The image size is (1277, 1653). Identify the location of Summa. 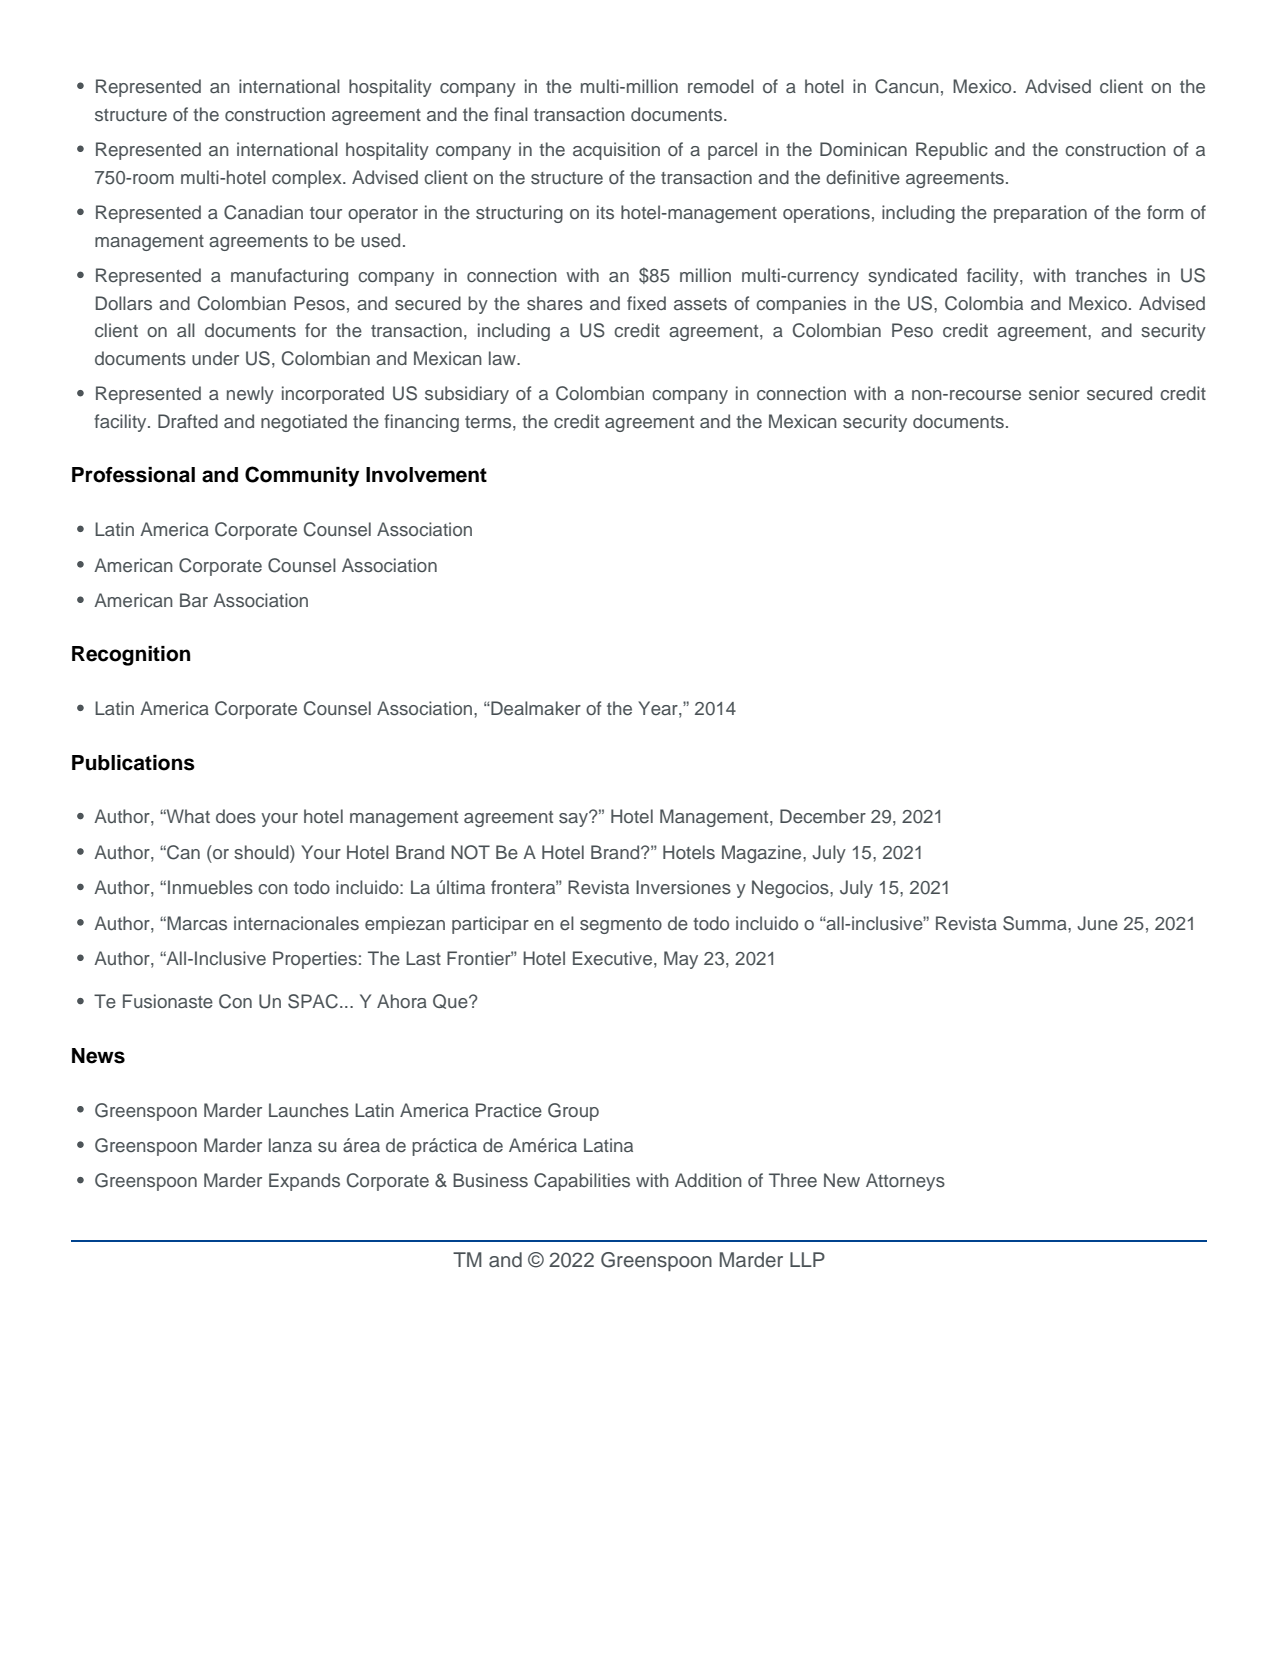
(1036, 923).
